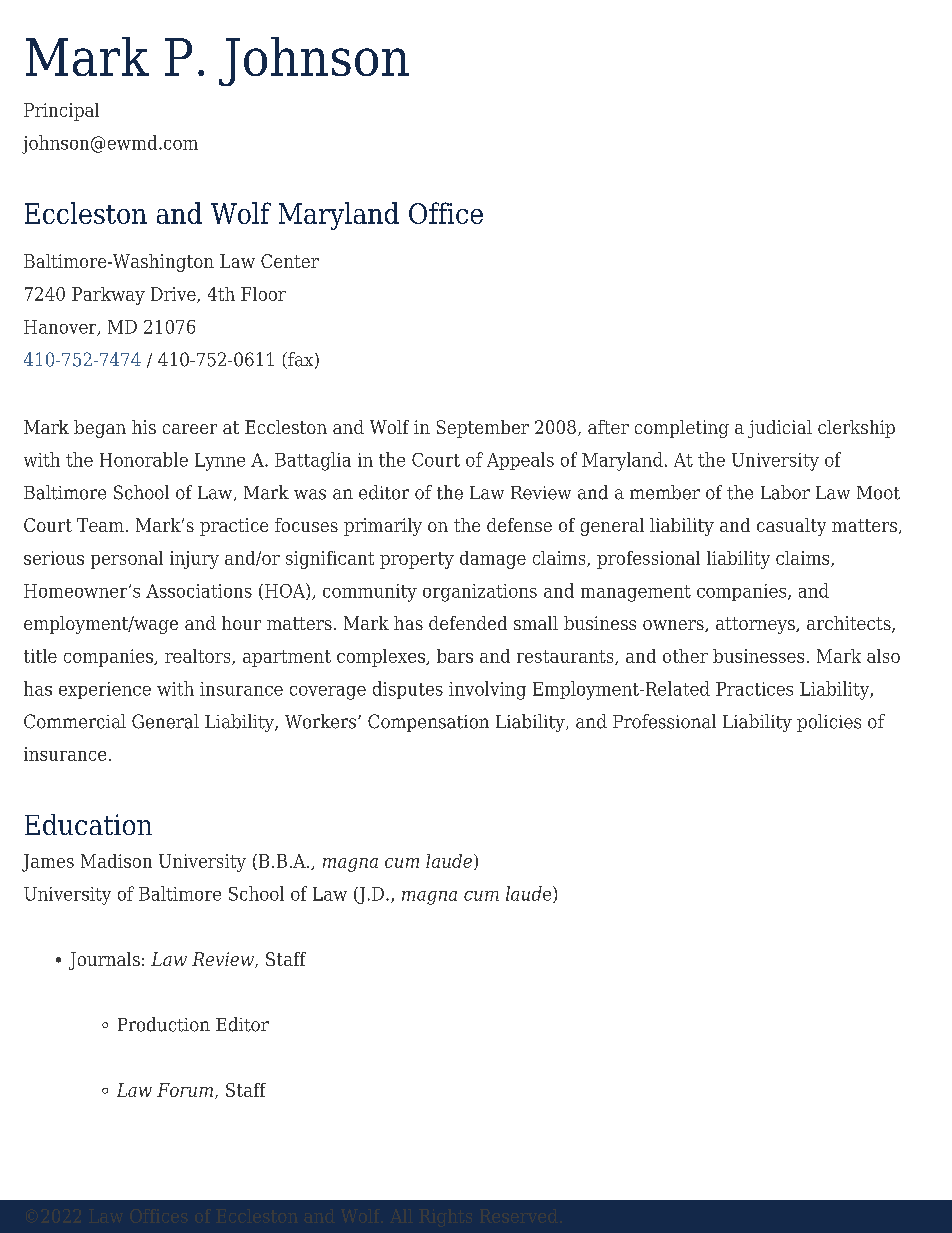 This screenshot has height=1233, width=952. I want to click on Honorable, so click(144, 459).
